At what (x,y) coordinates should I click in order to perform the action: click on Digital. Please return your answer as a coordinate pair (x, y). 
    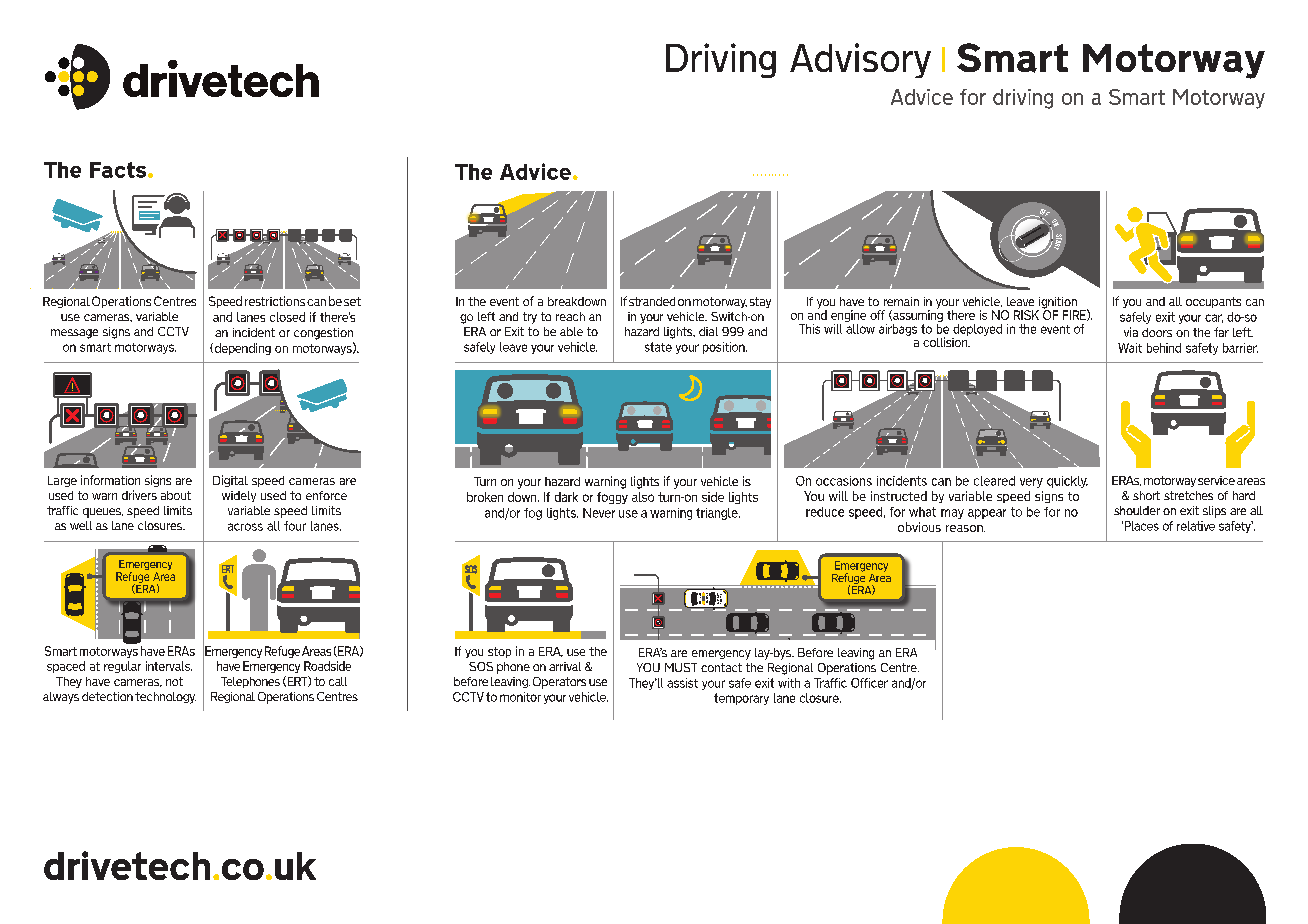
    Looking at the image, I should click on (230, 481).
